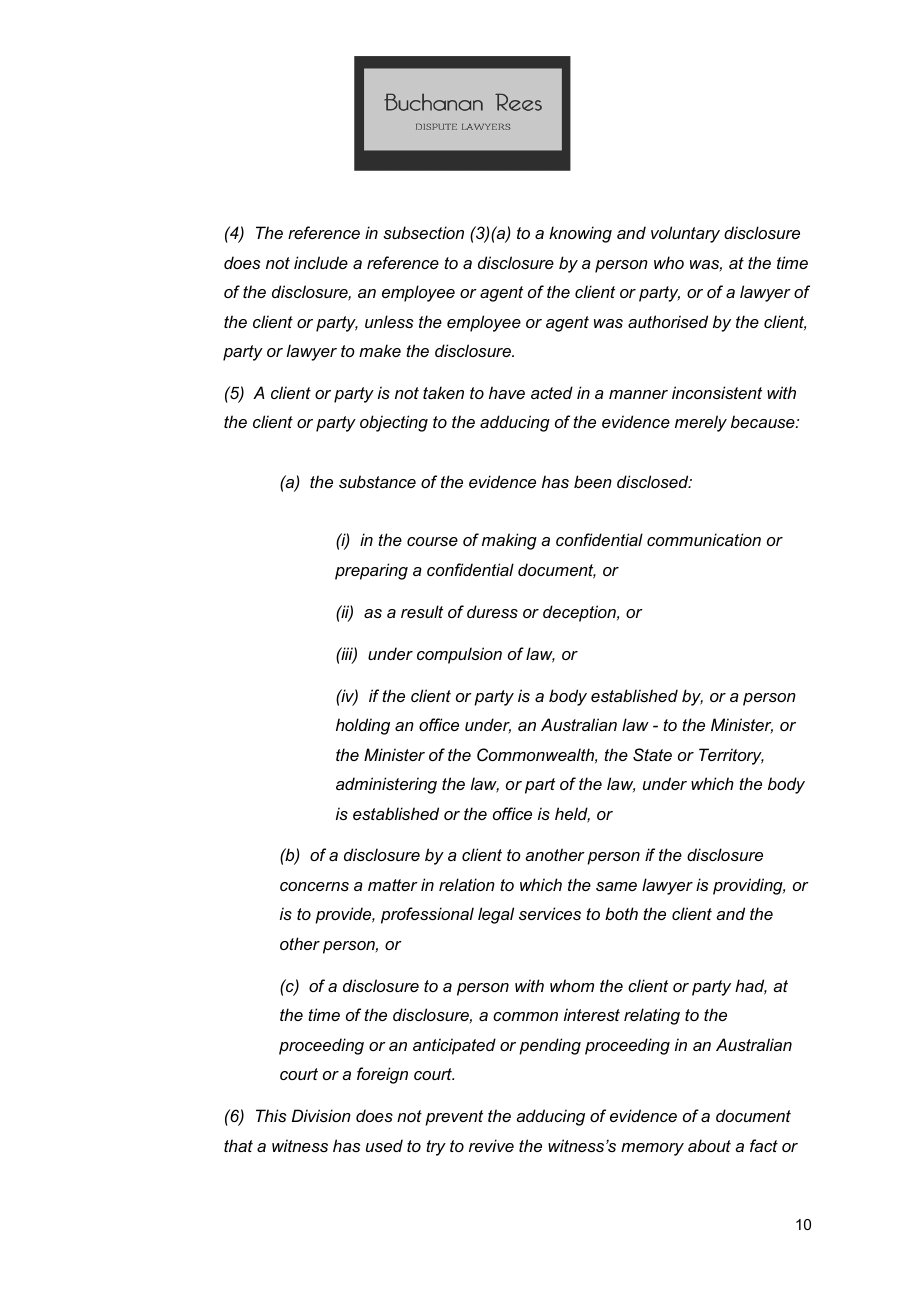  I want to click on include, so click(321, 262).
